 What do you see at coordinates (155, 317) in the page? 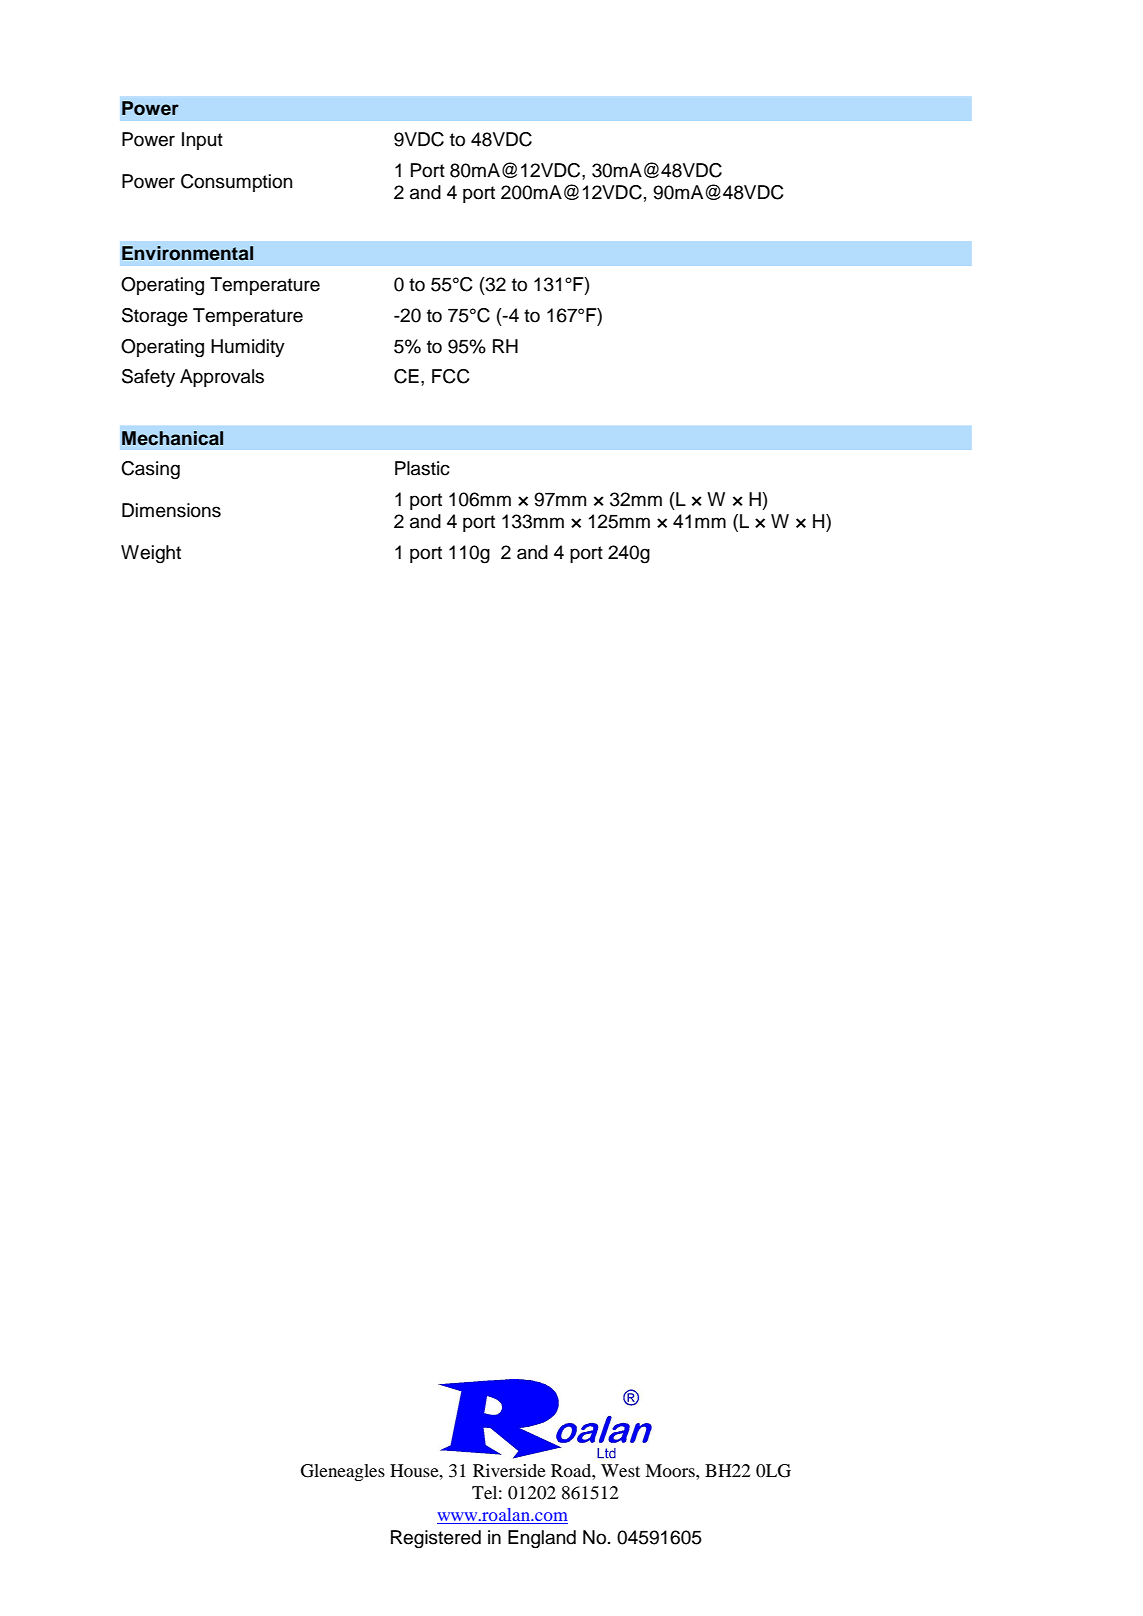
I see `Storage` at bounding box center [155, 317].
